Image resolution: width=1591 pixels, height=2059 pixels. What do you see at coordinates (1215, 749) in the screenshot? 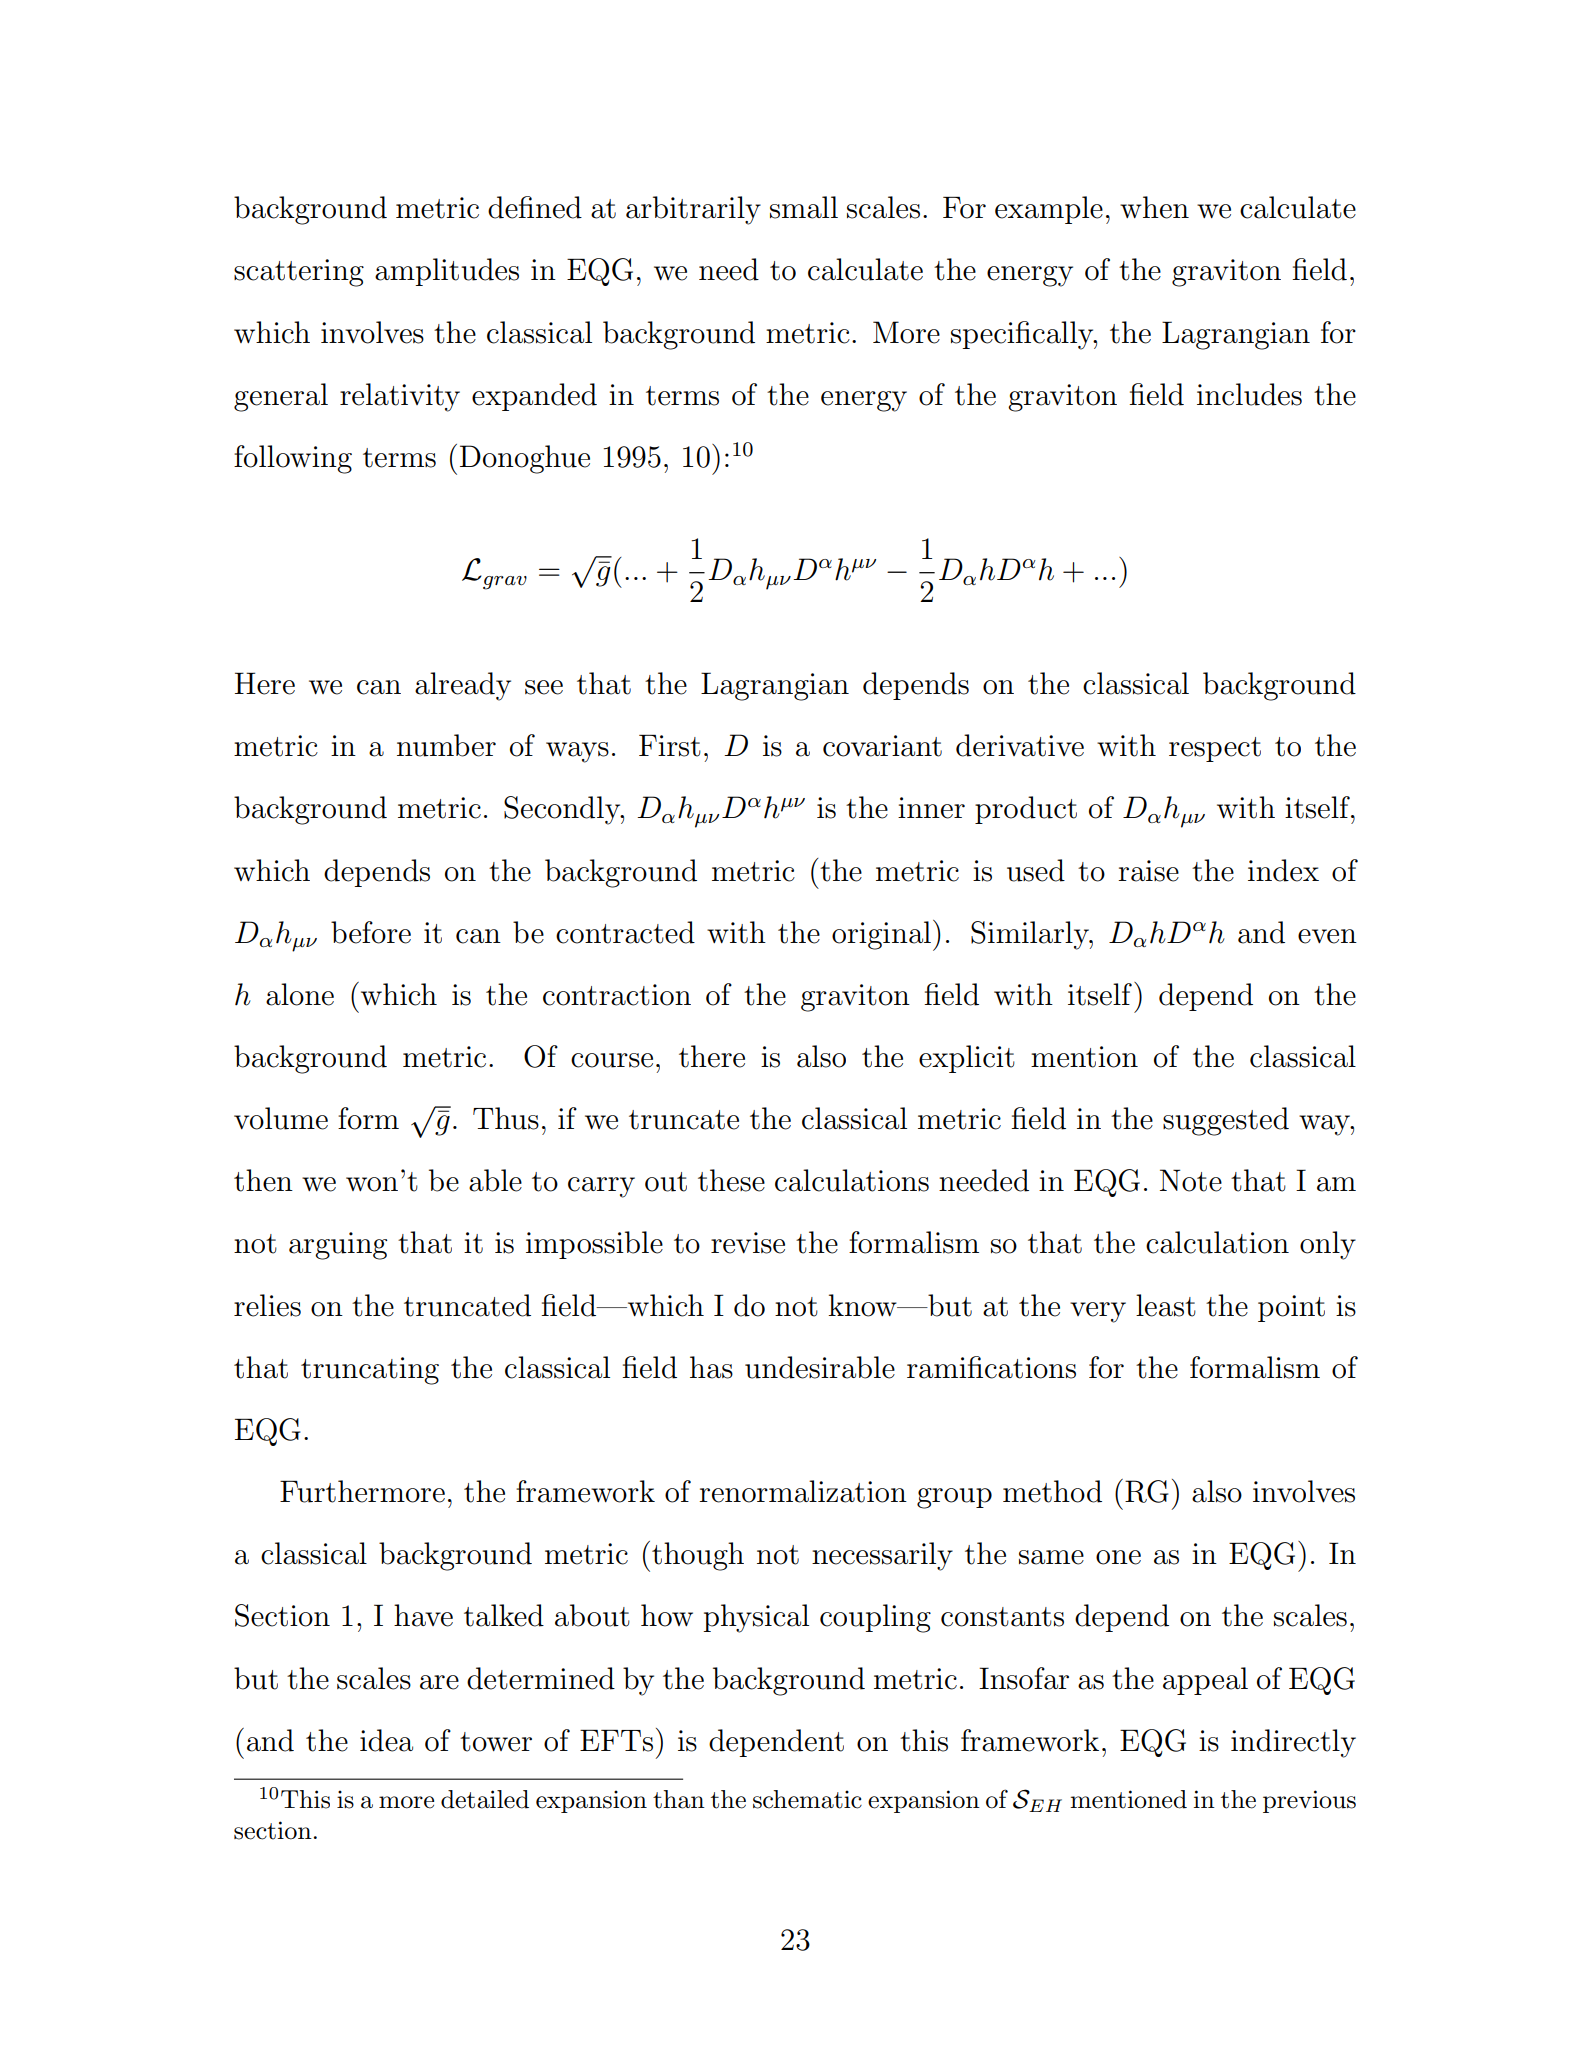
I see `respect` at bounding box center [1215, 749].
